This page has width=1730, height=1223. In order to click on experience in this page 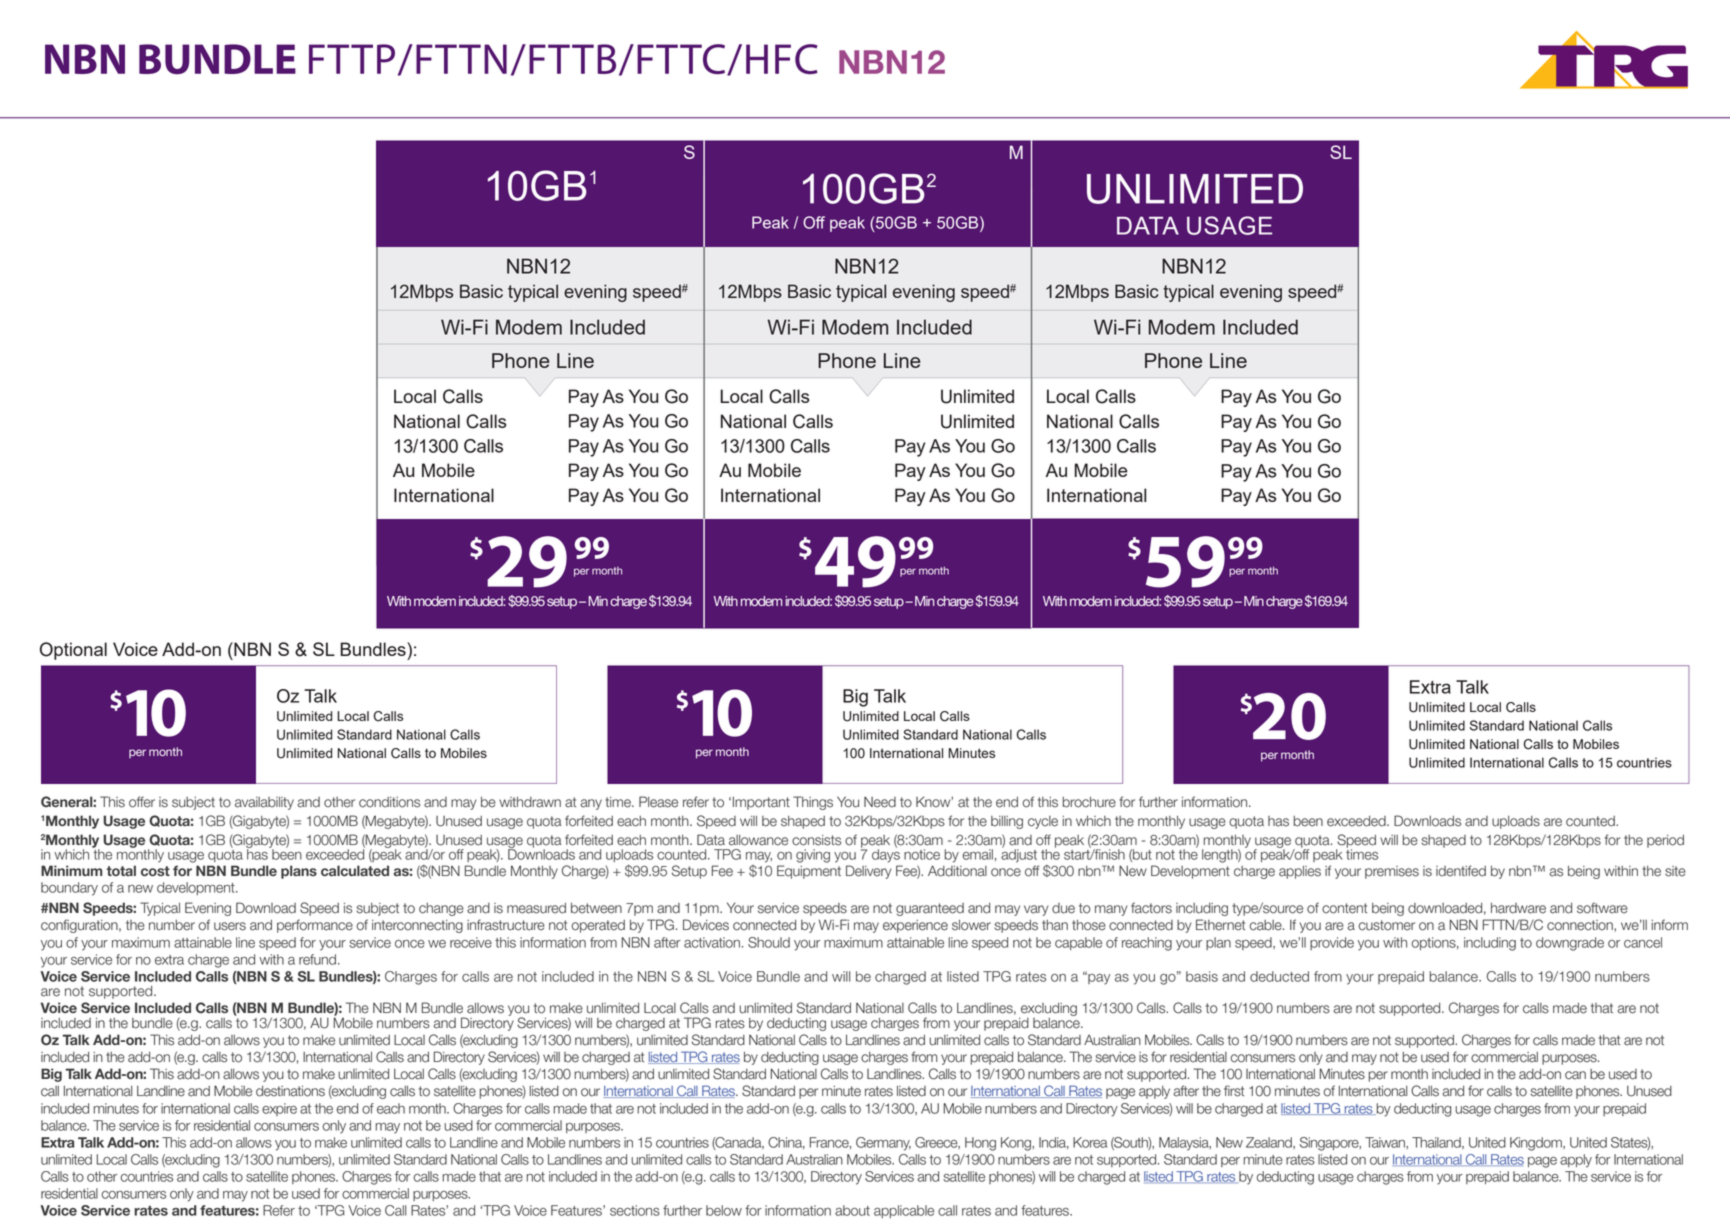, I will do `click(915, 926)`.
